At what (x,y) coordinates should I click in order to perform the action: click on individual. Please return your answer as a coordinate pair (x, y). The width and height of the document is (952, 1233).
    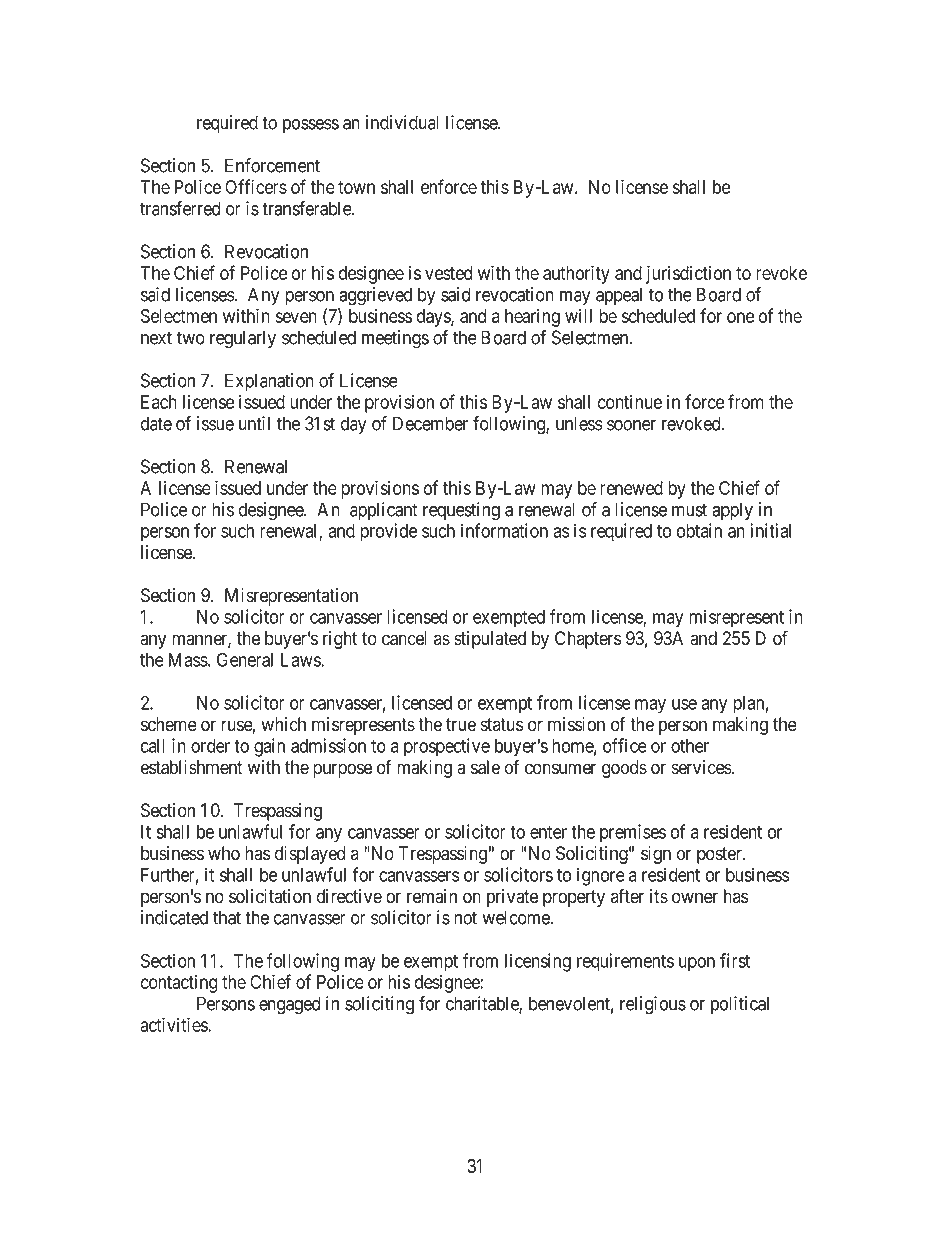
    Looking at the image, I should click on (402, 122).
